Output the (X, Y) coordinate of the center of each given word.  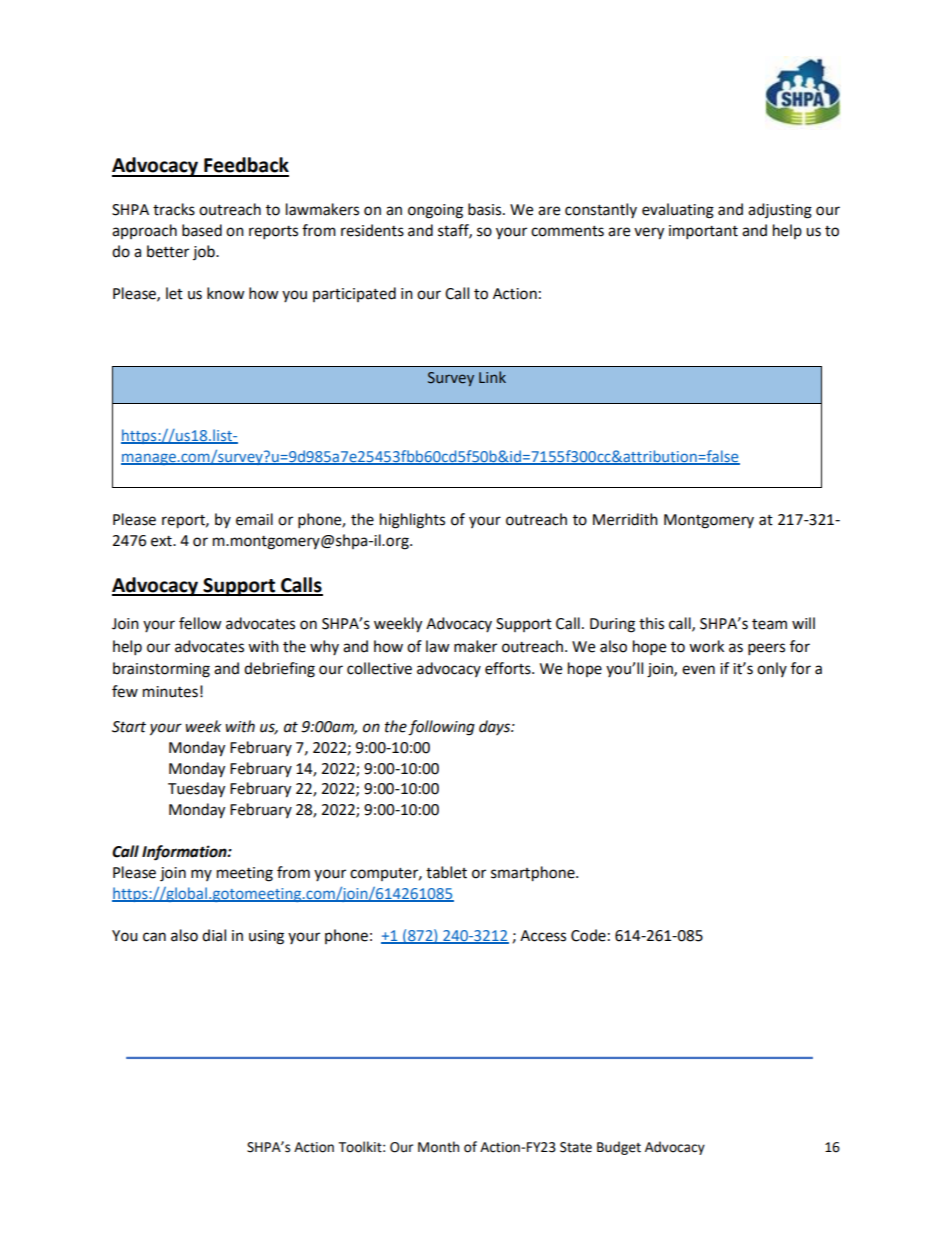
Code (588, 935)
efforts (509, 668)
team (769, 624)
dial (214, 935)
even (698, 670)
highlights (412, 521)
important (703, 232)
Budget (619, 1148)
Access (543, 936)
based (202, 230)
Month (438, 1147)
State (576, 1147)
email (254, 519)
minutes (170, 692)
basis (486, 209)
